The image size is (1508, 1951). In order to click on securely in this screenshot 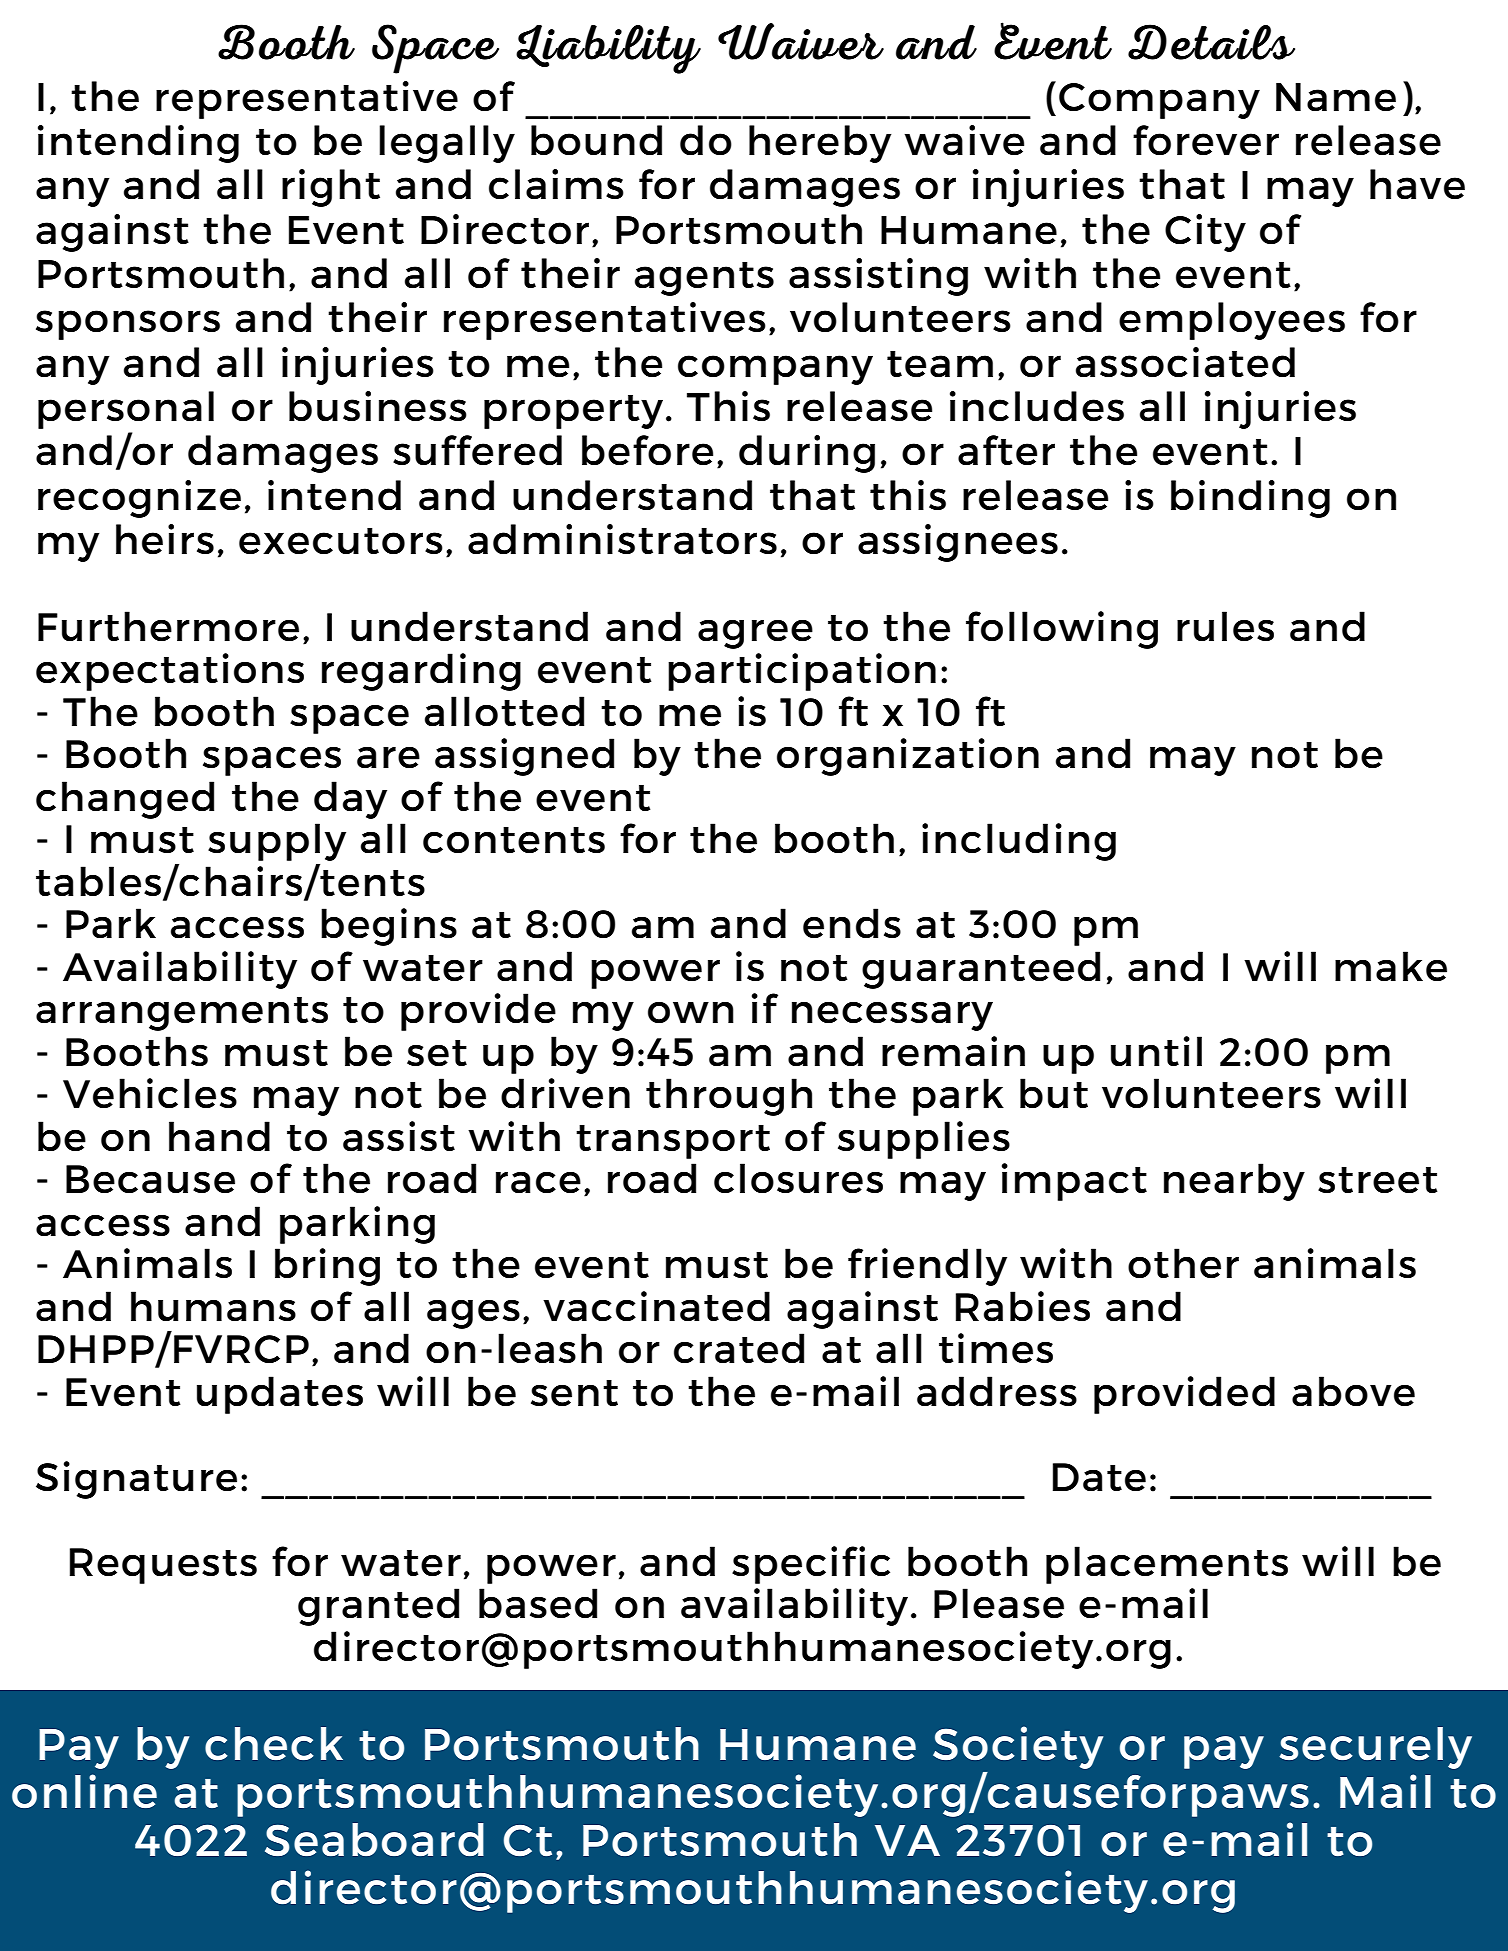, I will do `click(1375, 1748)`.
